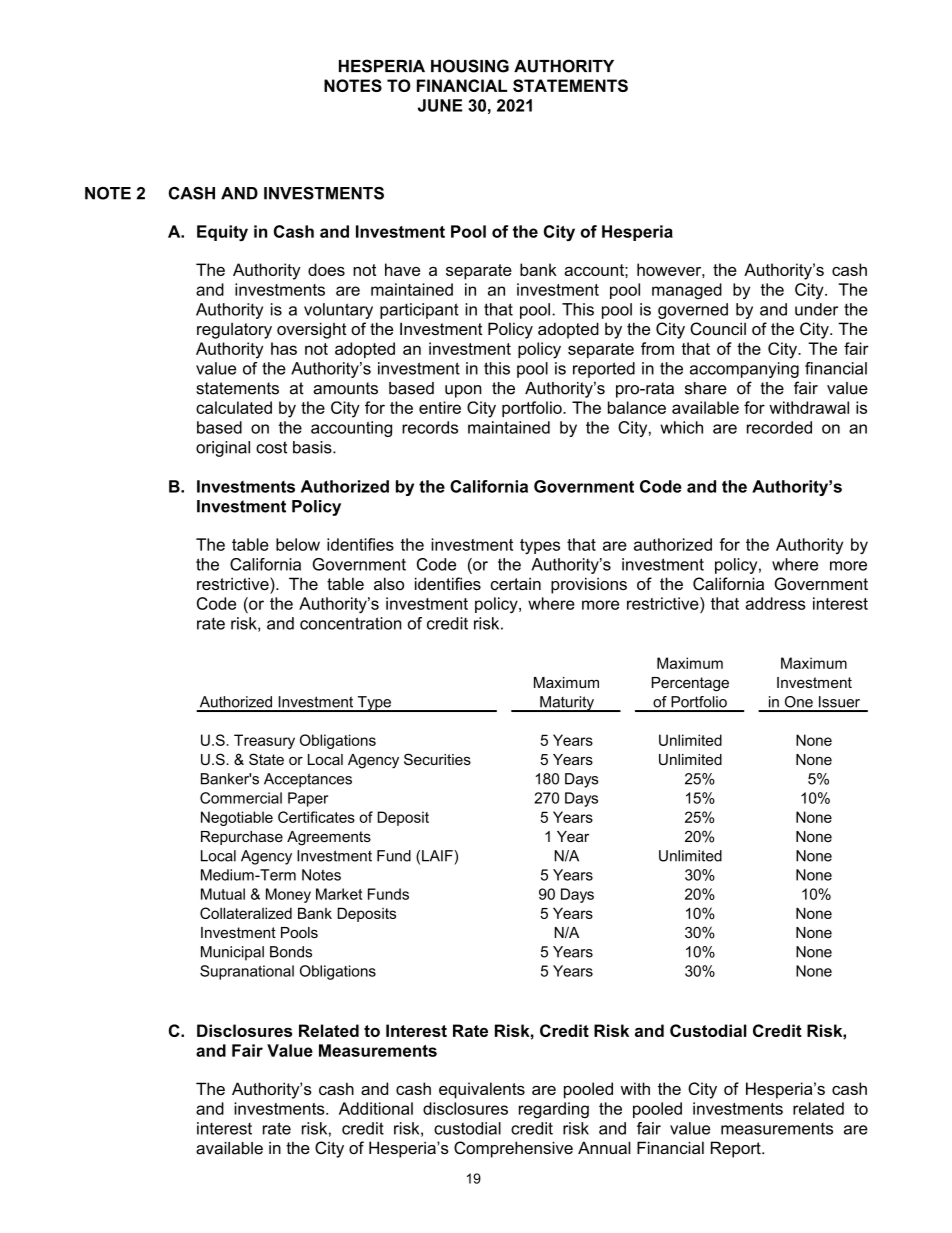  Describe the element at coordinates (744, 370) in the screenshot. I see `accompanying` at that location.
